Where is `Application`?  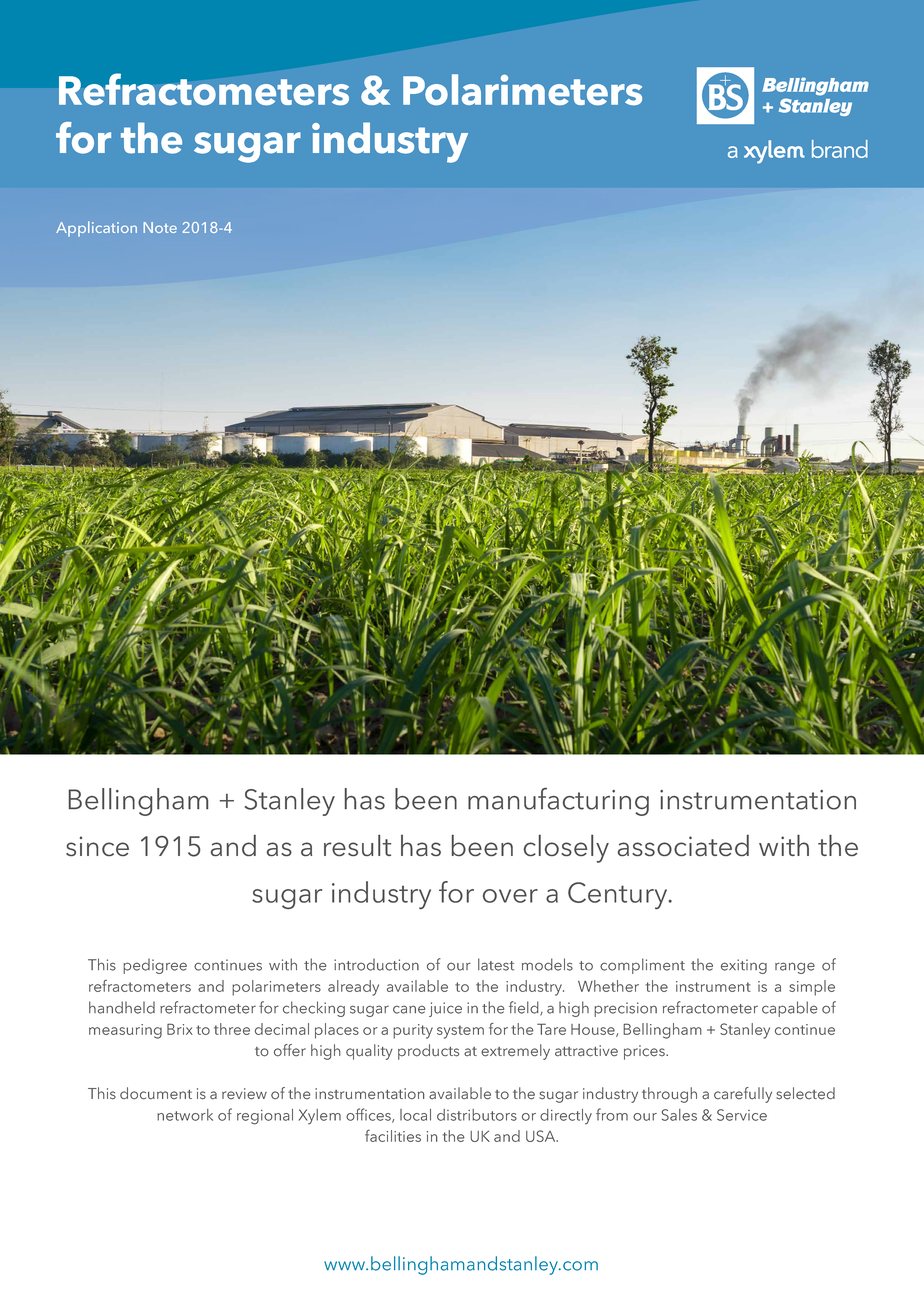 Application is located at coordinates (96, 229).
